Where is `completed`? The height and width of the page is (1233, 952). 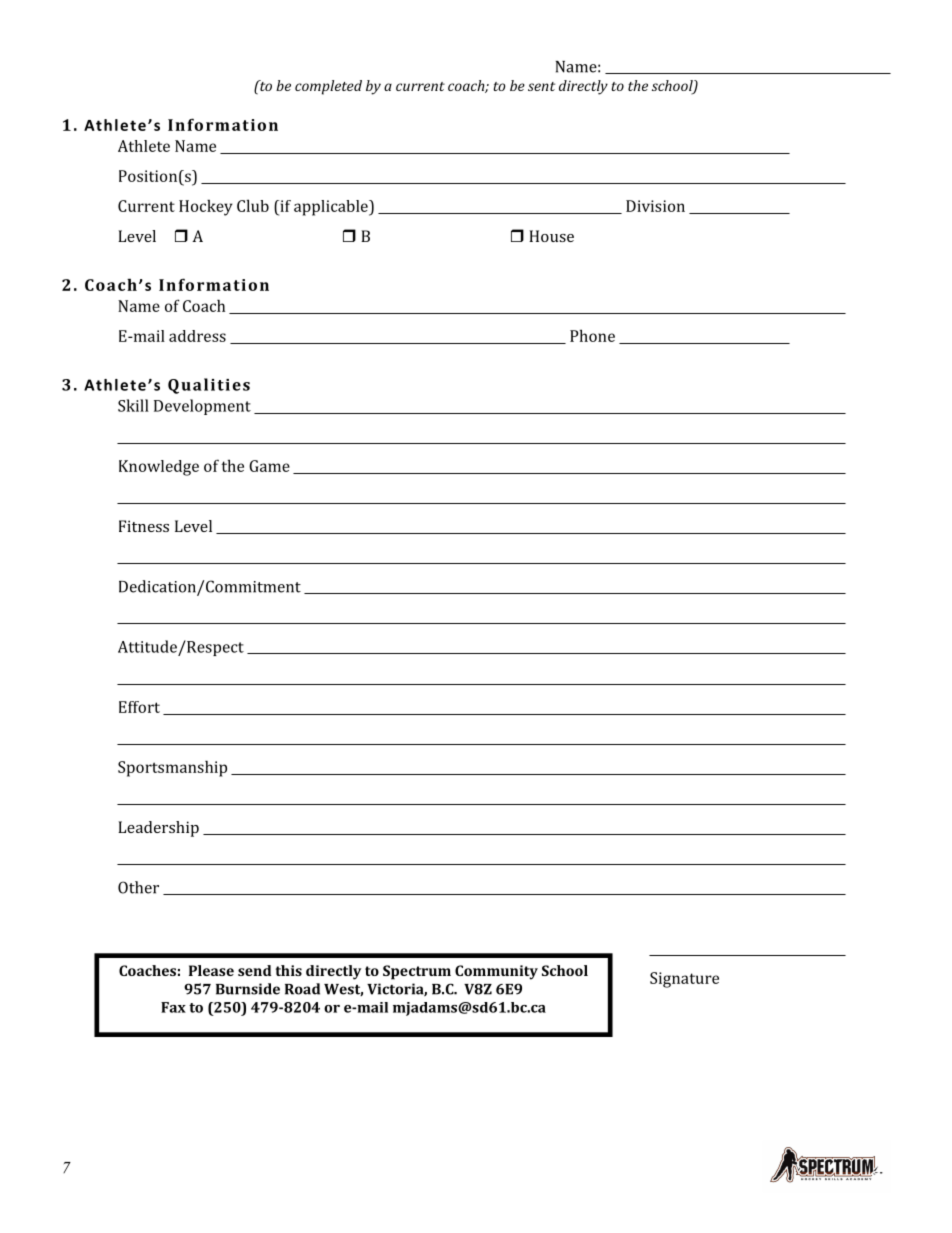 completed is located at coordinates (328, 87).
